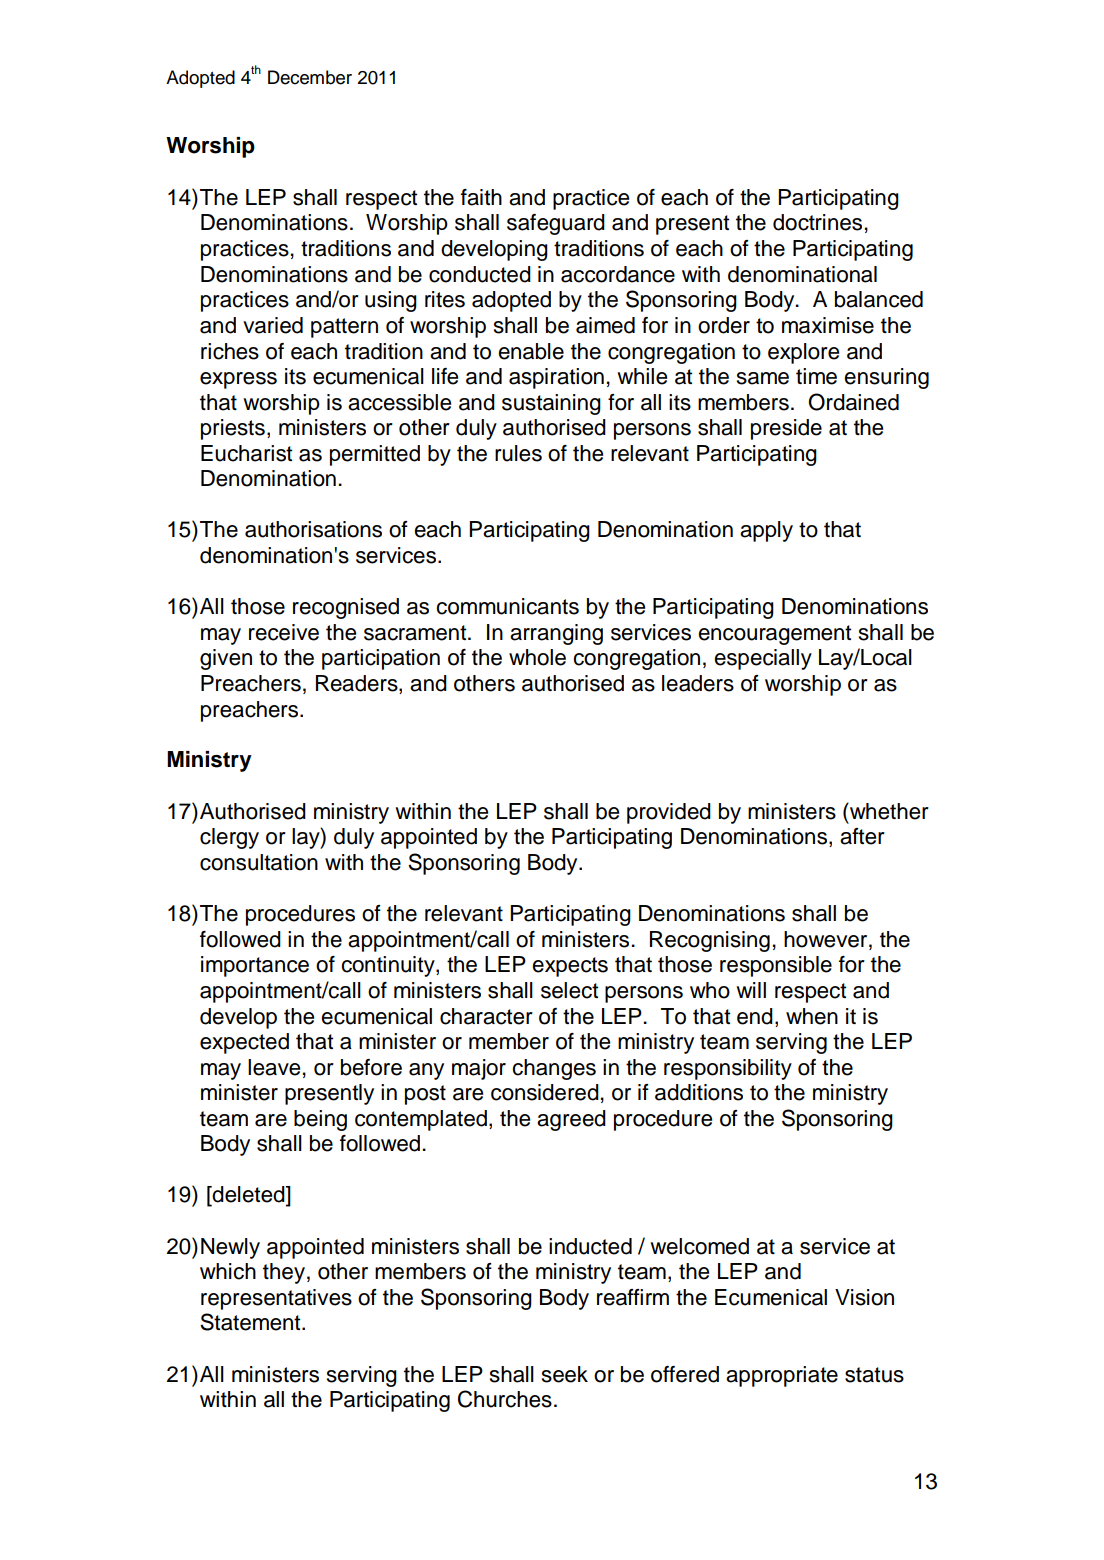  Describe the element at coordinates (251, 1322) in the screenshot. I see `Statement` at that location.
